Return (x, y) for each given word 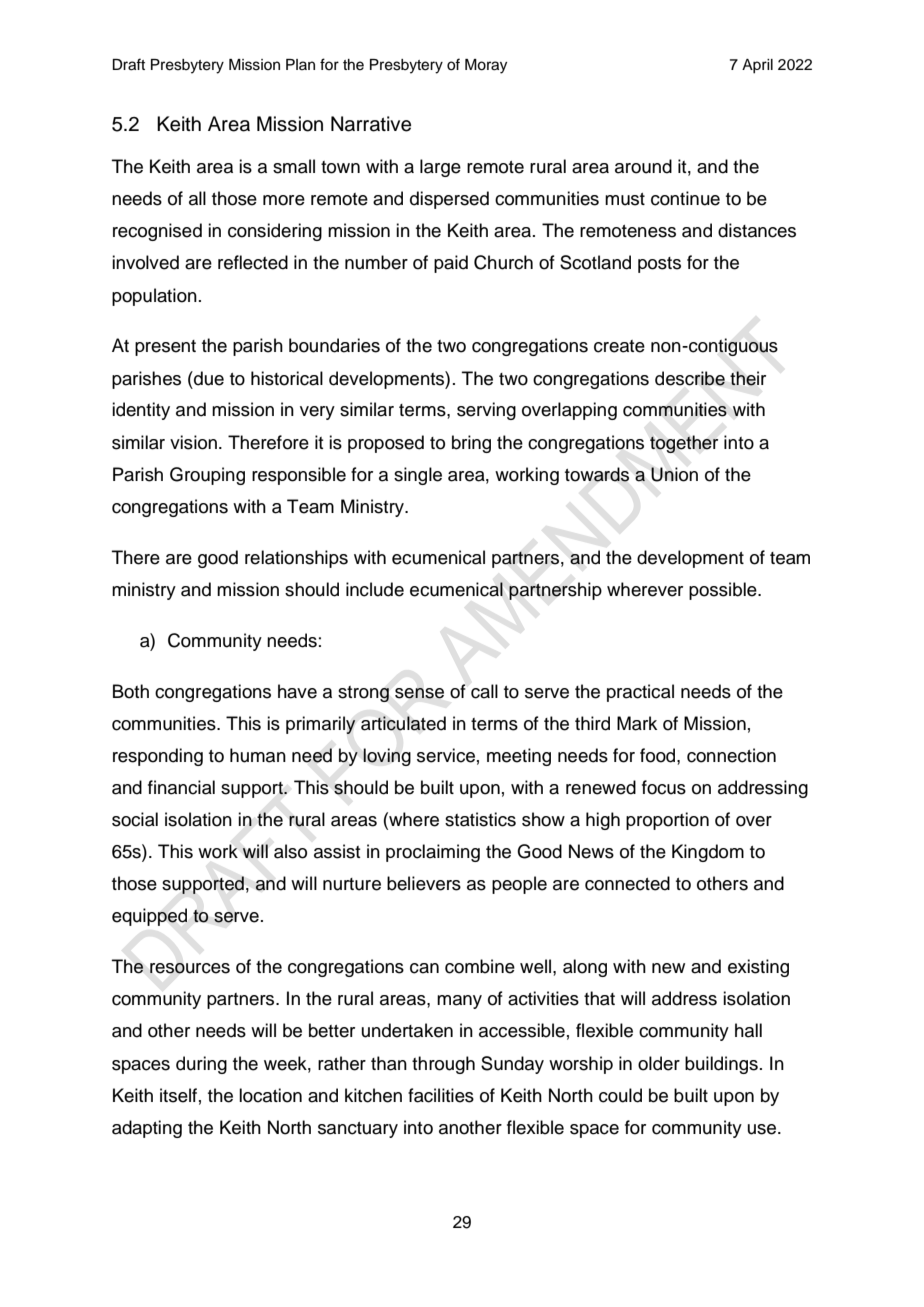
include (375, 589)
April (757, 66)
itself (178, 1095)
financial (181, 787)
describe (690, 378)
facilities (441, 1095)
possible (724, 591)
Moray (486, 66)
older (659, 1063)
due (208, 378)
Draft (129, 64)
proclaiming (433, 853)
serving (486, 411)
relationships (296, 559)
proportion (667, 821)
